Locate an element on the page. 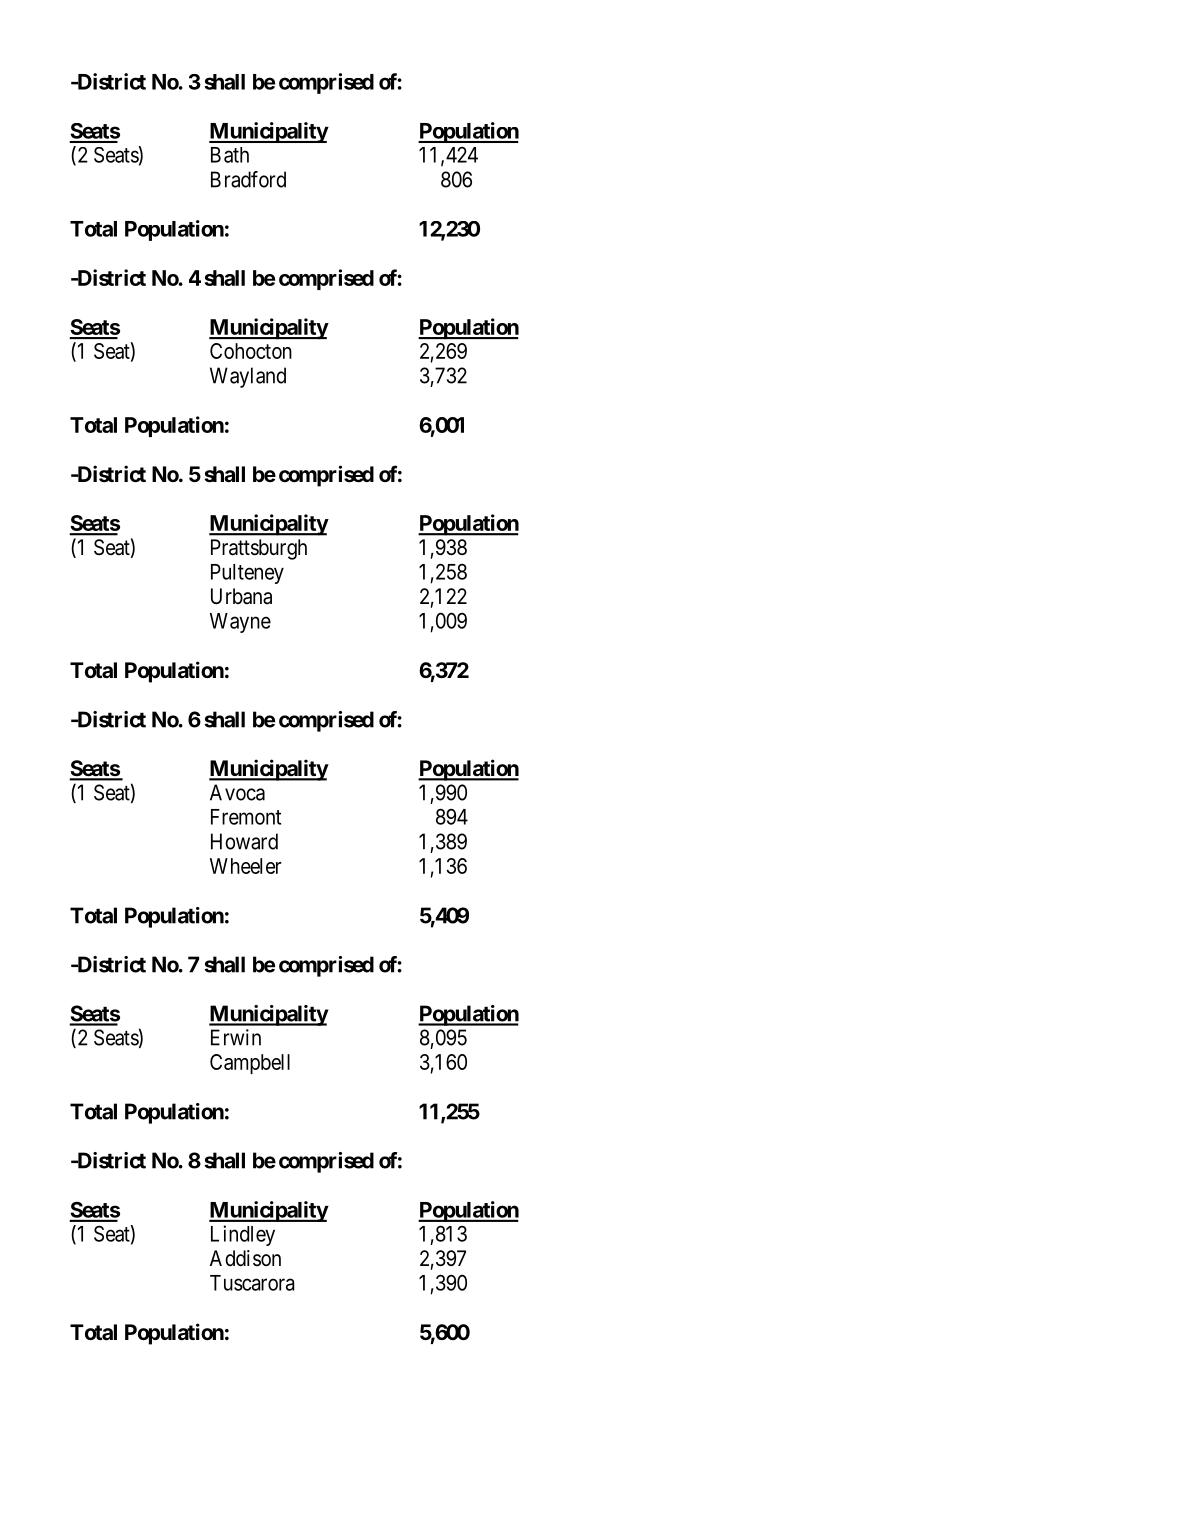  Wayne is located at coordinates (240, 623).
